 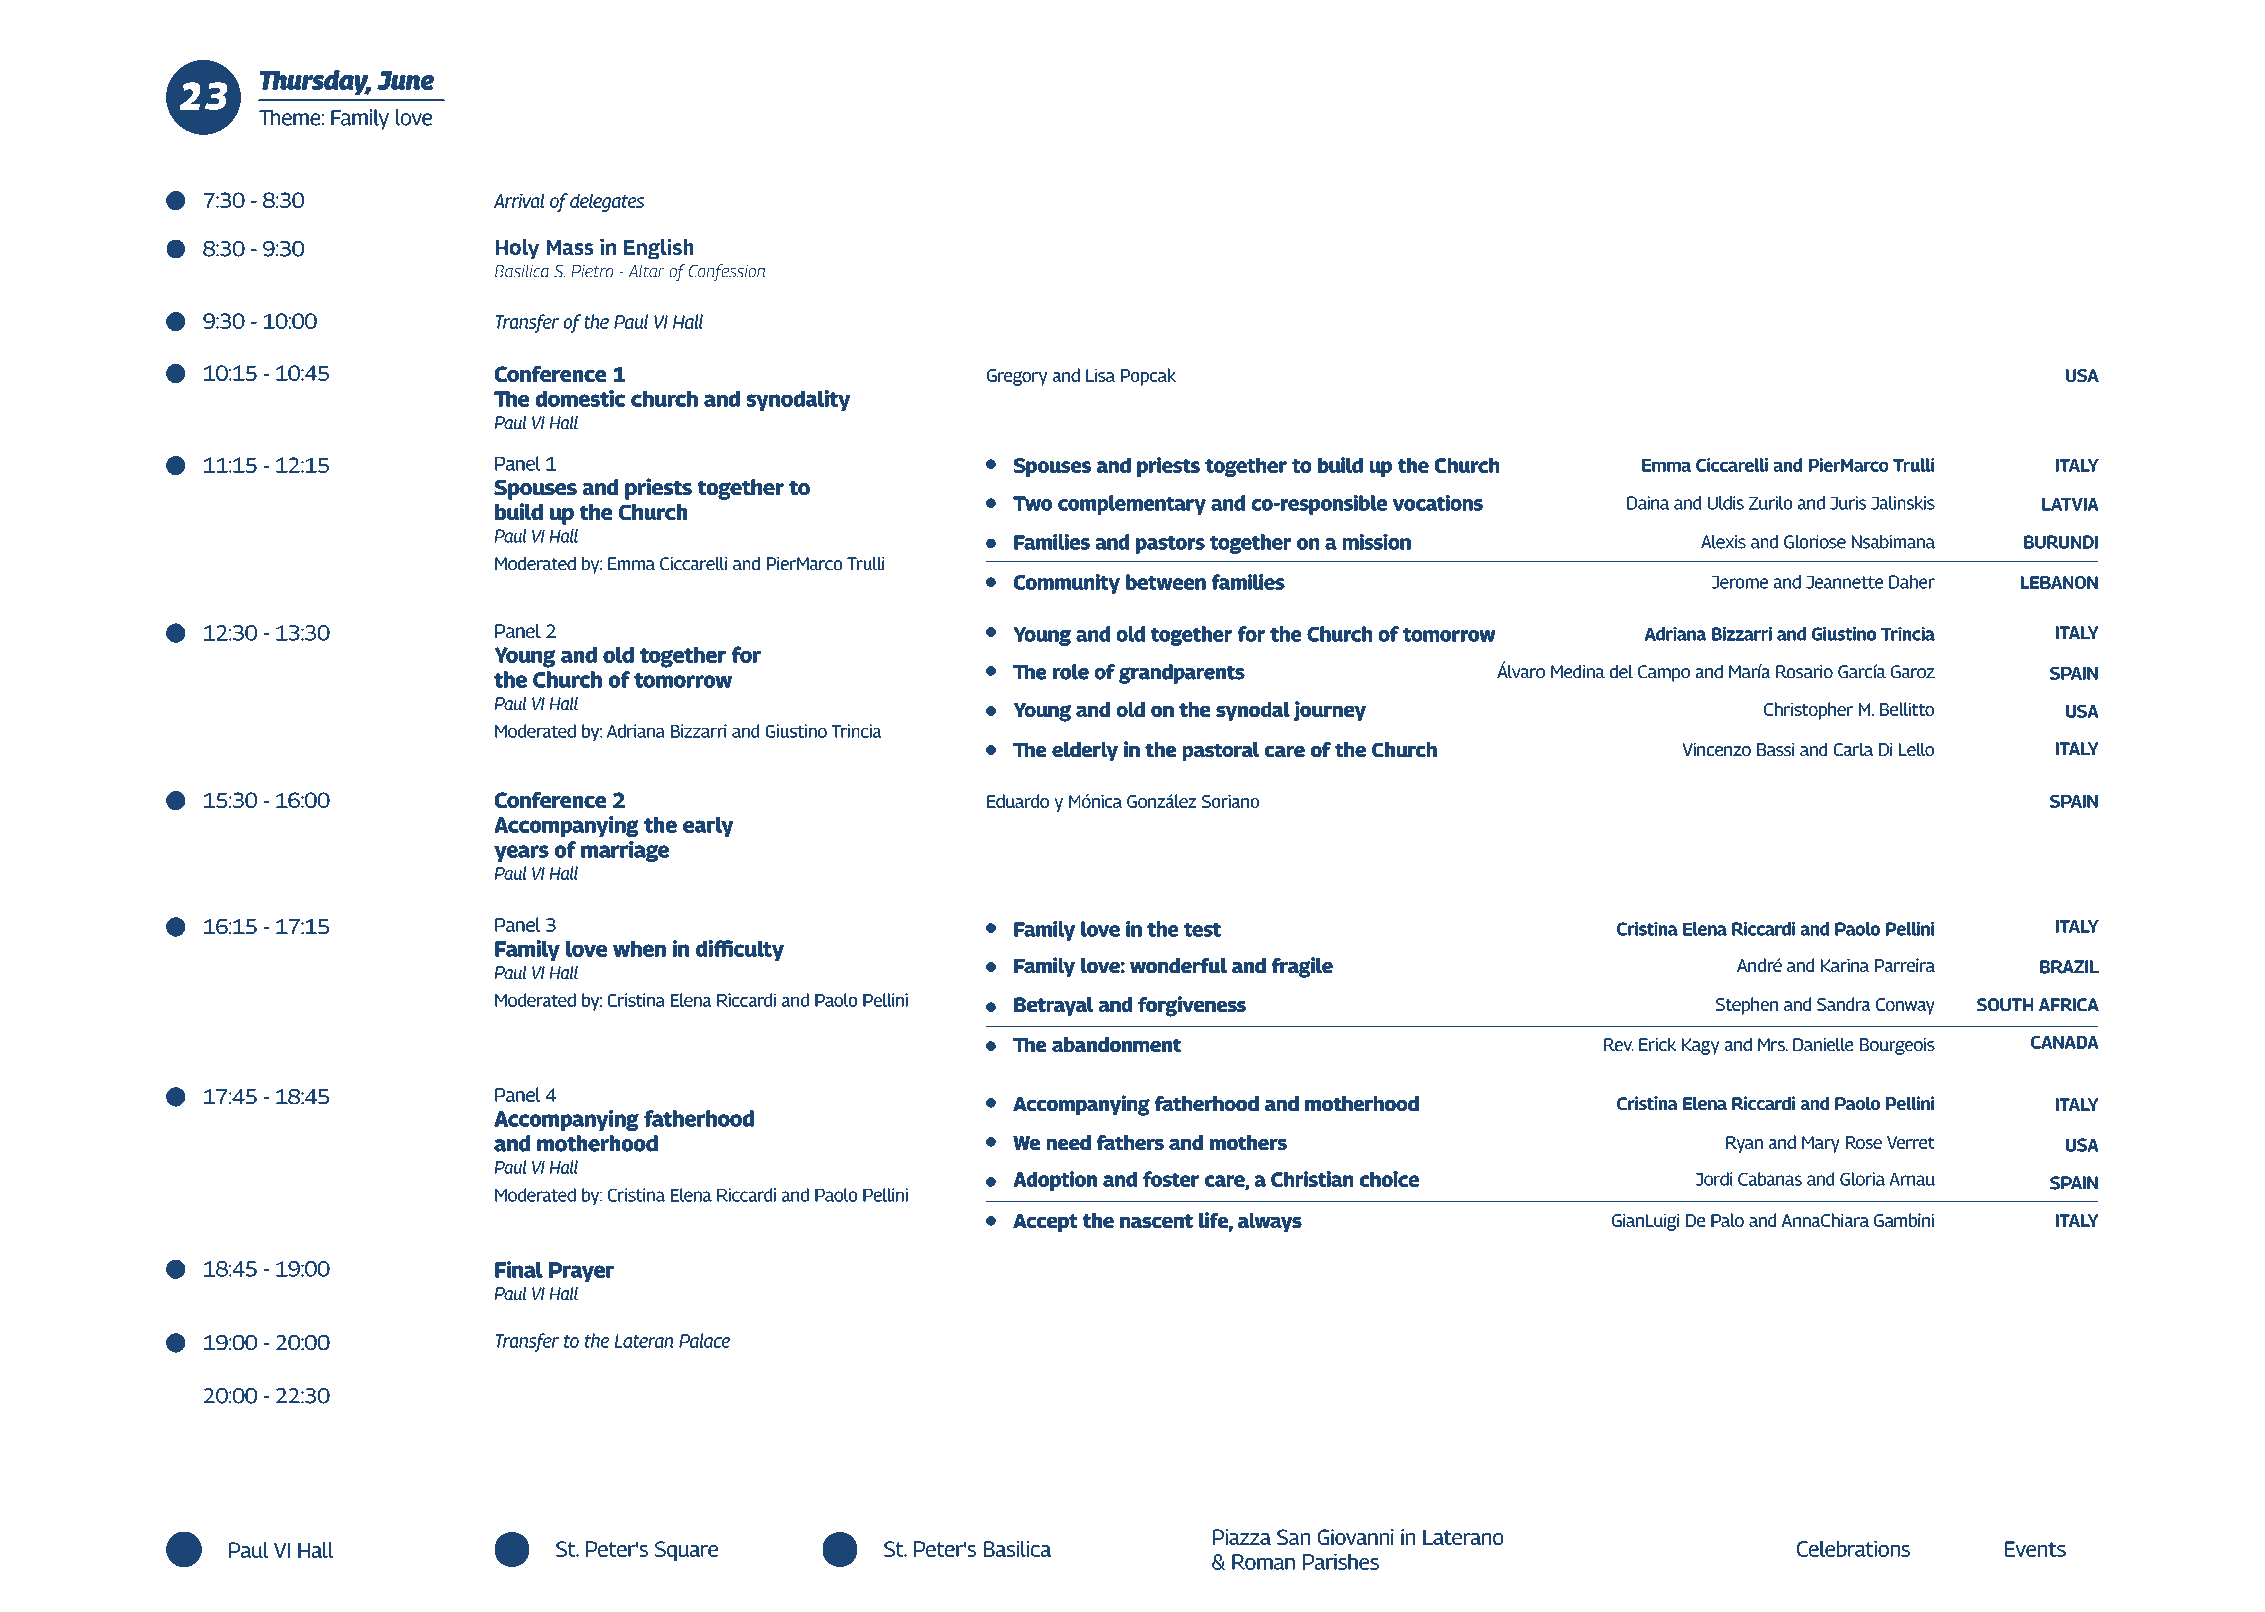 What do you see at coordinates (607, 203) in the image?
I see `delegates` at bounding box center [607, 203].
